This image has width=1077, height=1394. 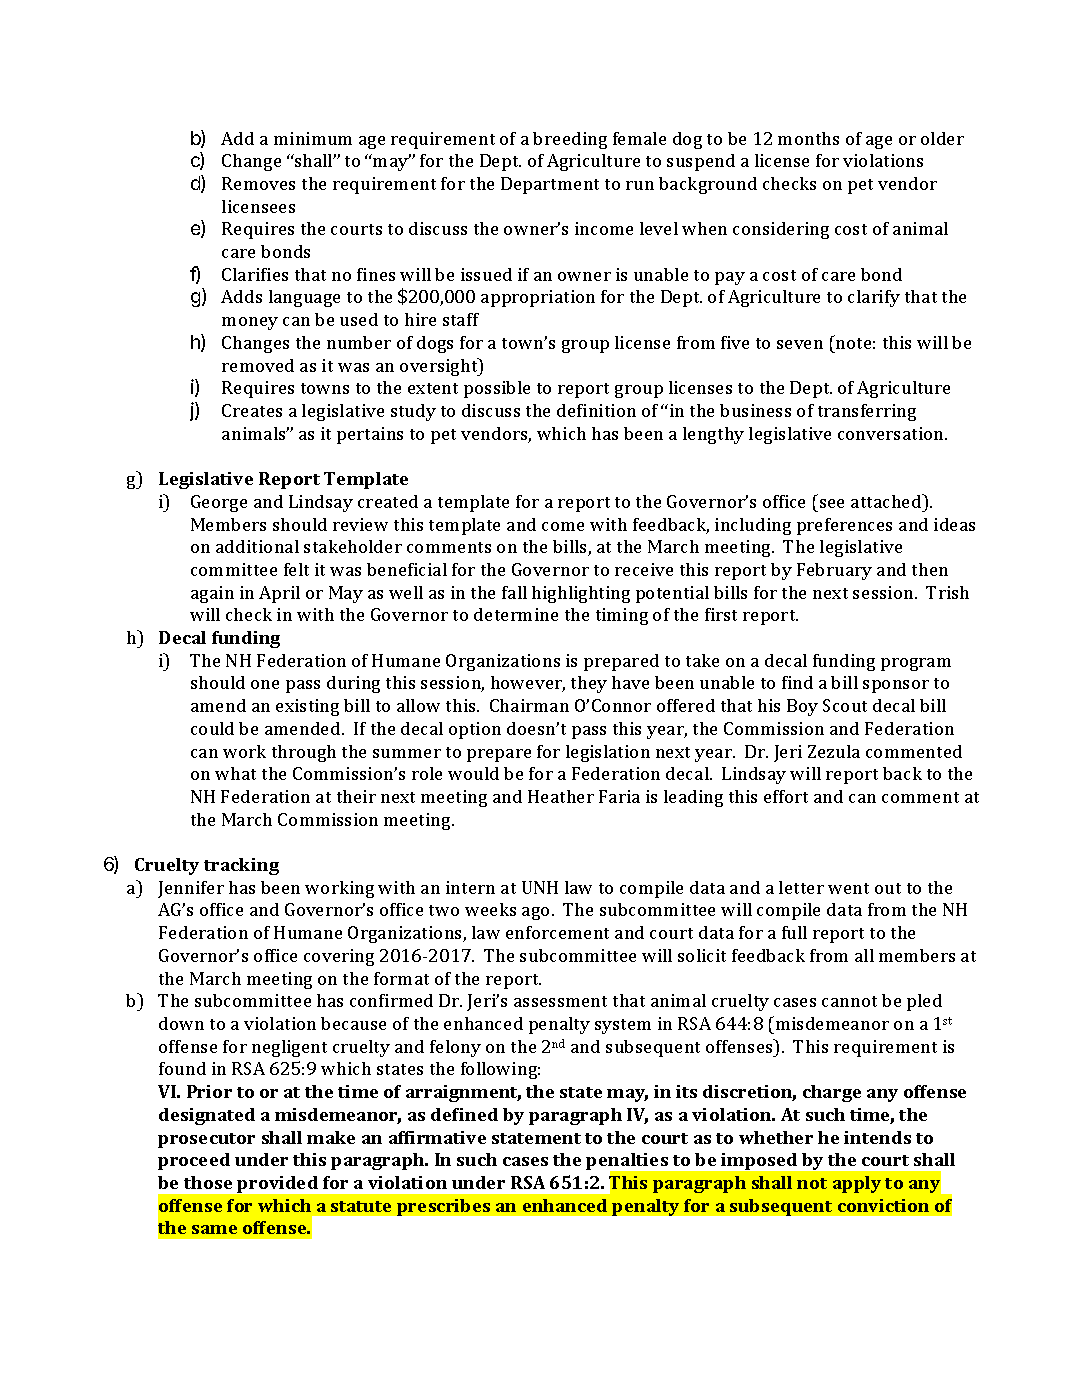 What do you see at coordinates (307, 707) in the image?
I see `existing` at bounding box center [307, 707].
